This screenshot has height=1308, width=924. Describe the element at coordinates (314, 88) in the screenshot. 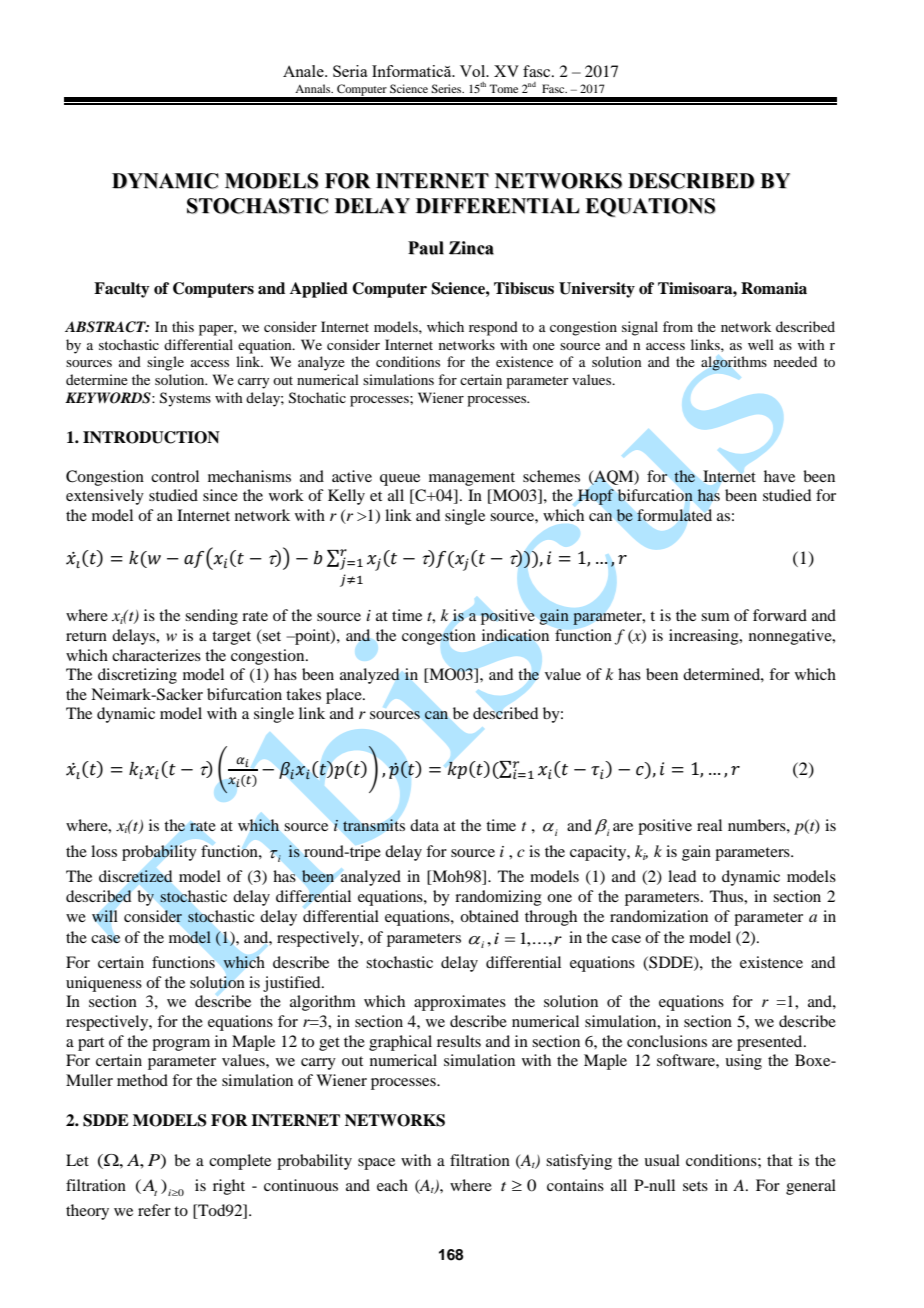

I see `Annals` at that location.
